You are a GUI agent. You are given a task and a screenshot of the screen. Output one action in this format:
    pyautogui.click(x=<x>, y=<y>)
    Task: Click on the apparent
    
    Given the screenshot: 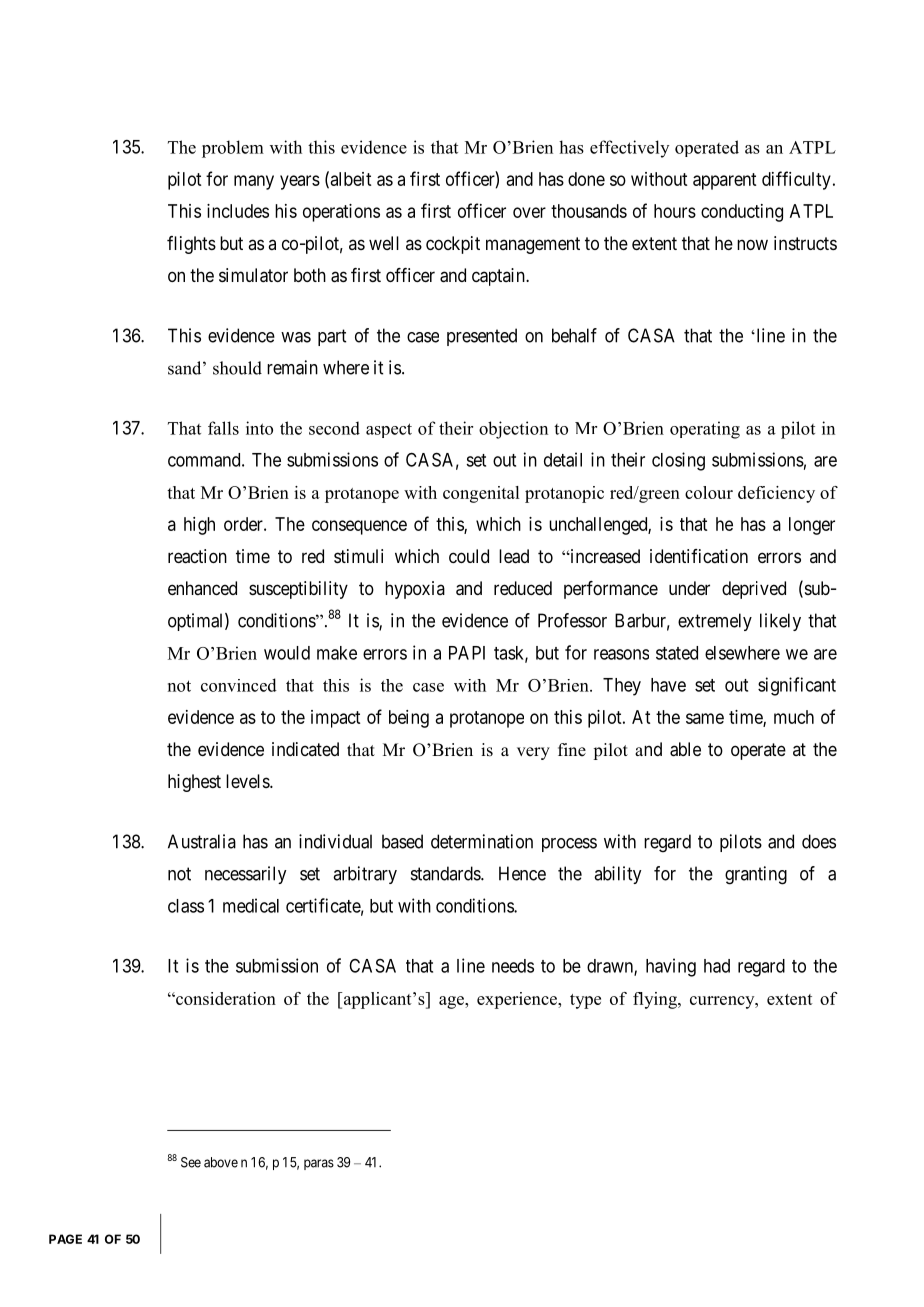 What is the action you would take?
    pyautogui.click(x=724, y=181)
